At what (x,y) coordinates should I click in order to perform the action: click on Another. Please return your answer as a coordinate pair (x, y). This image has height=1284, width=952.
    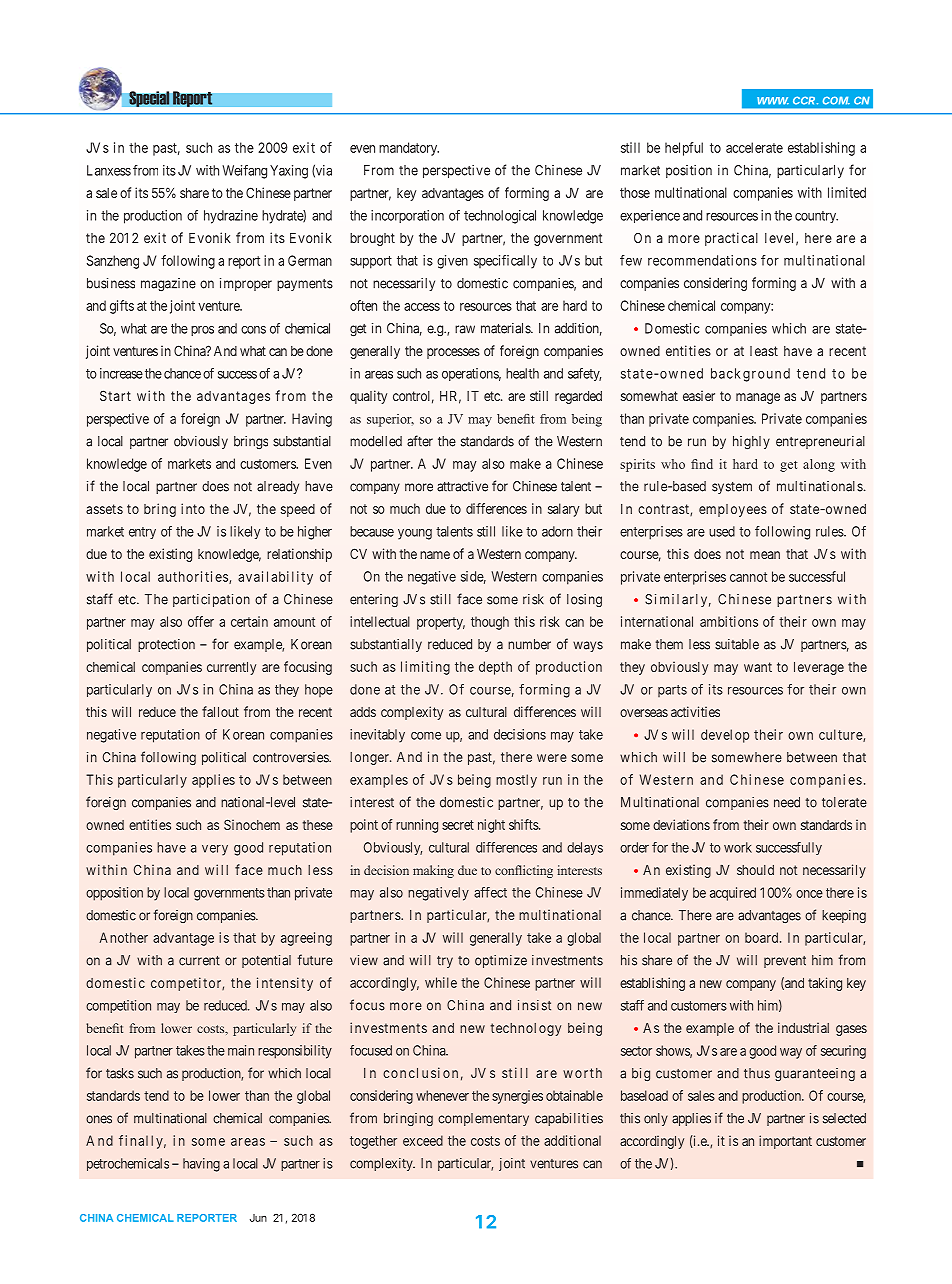
    Looking at the image, I should click on (123, 937).
